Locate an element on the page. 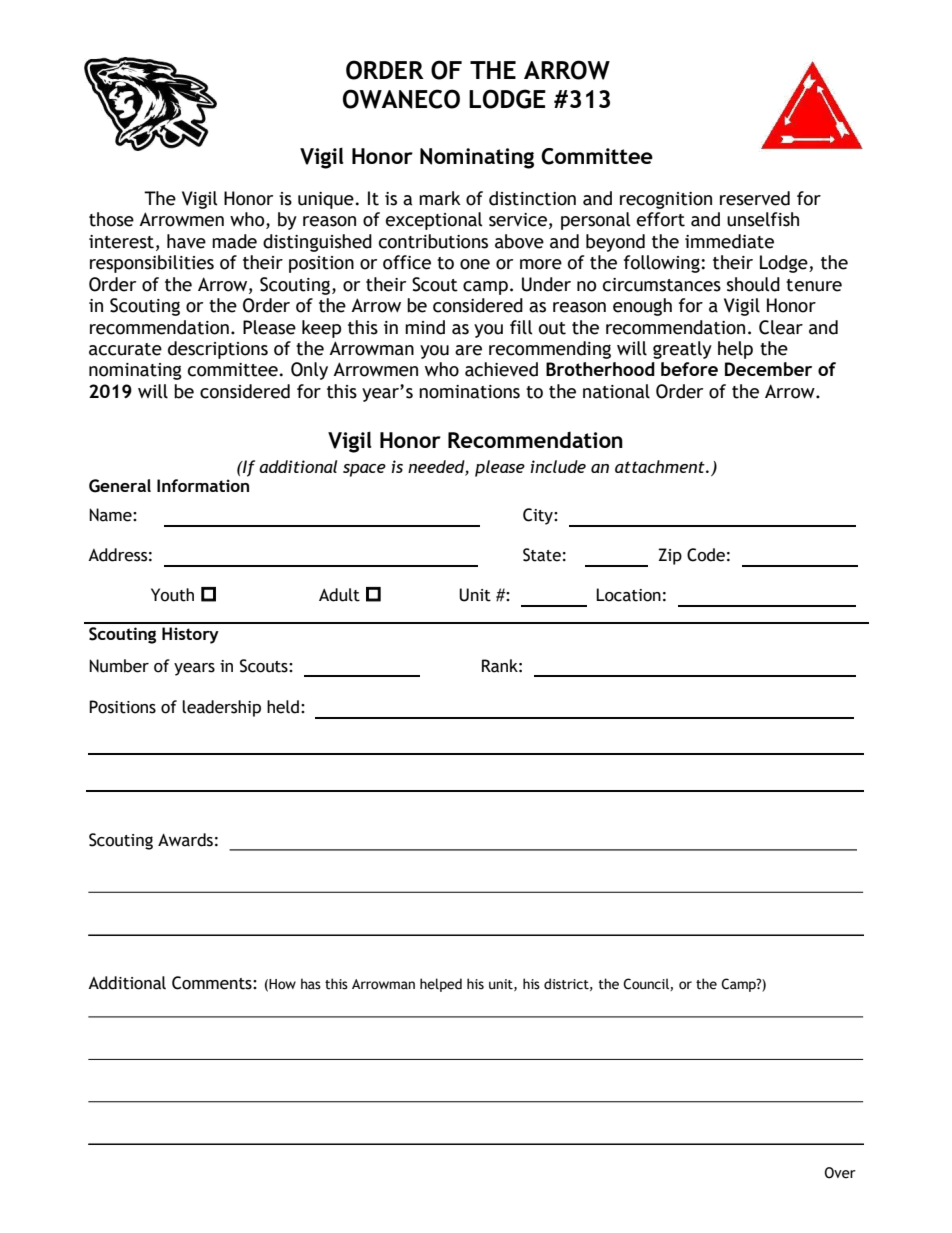 The width and height of the document is (952, 1233). December is located at coordinates (768, 369).
